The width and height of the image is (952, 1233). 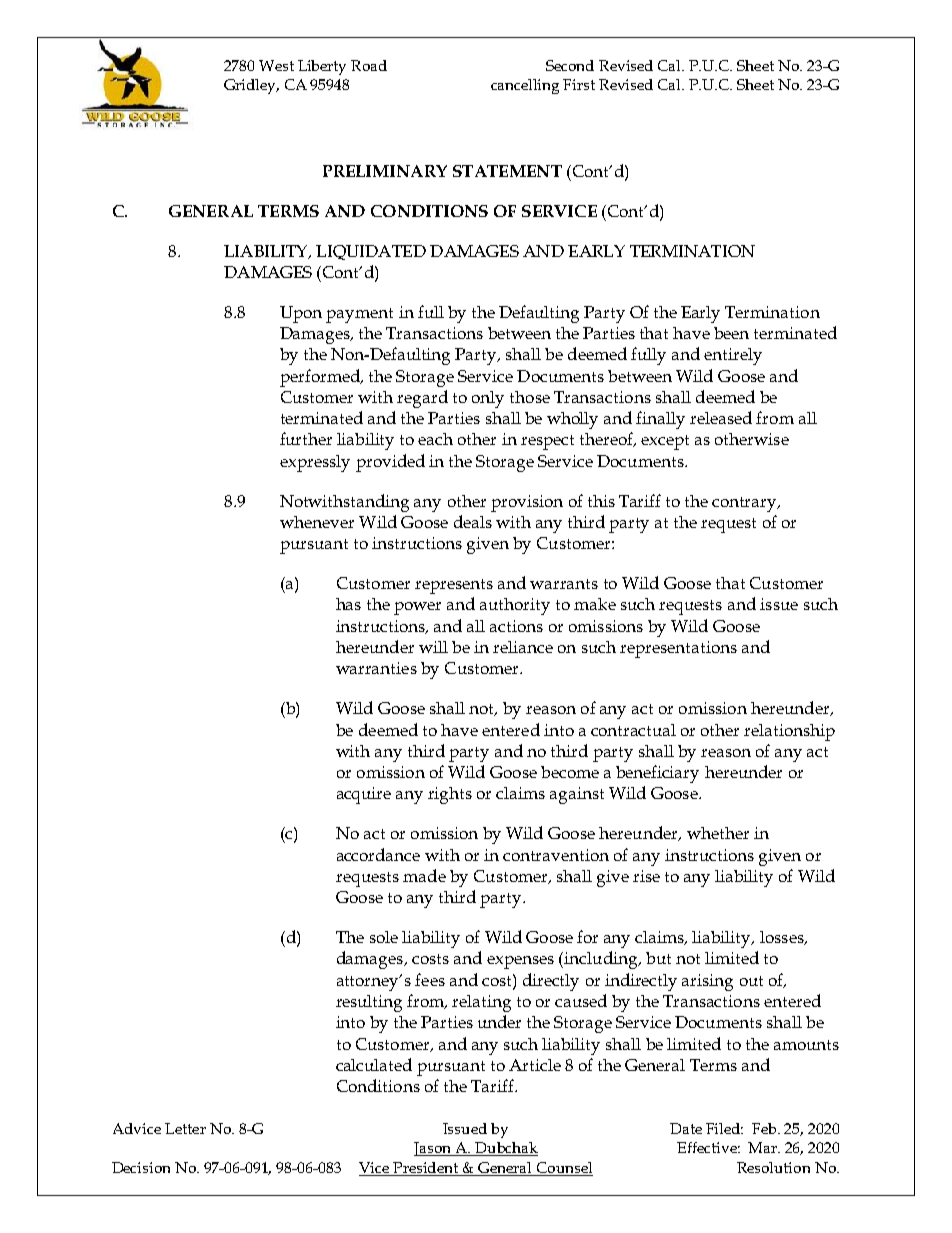 What do you see at coordinates (364, 795) in the image?
I see `acquire` at bounding box center [364, 795].
